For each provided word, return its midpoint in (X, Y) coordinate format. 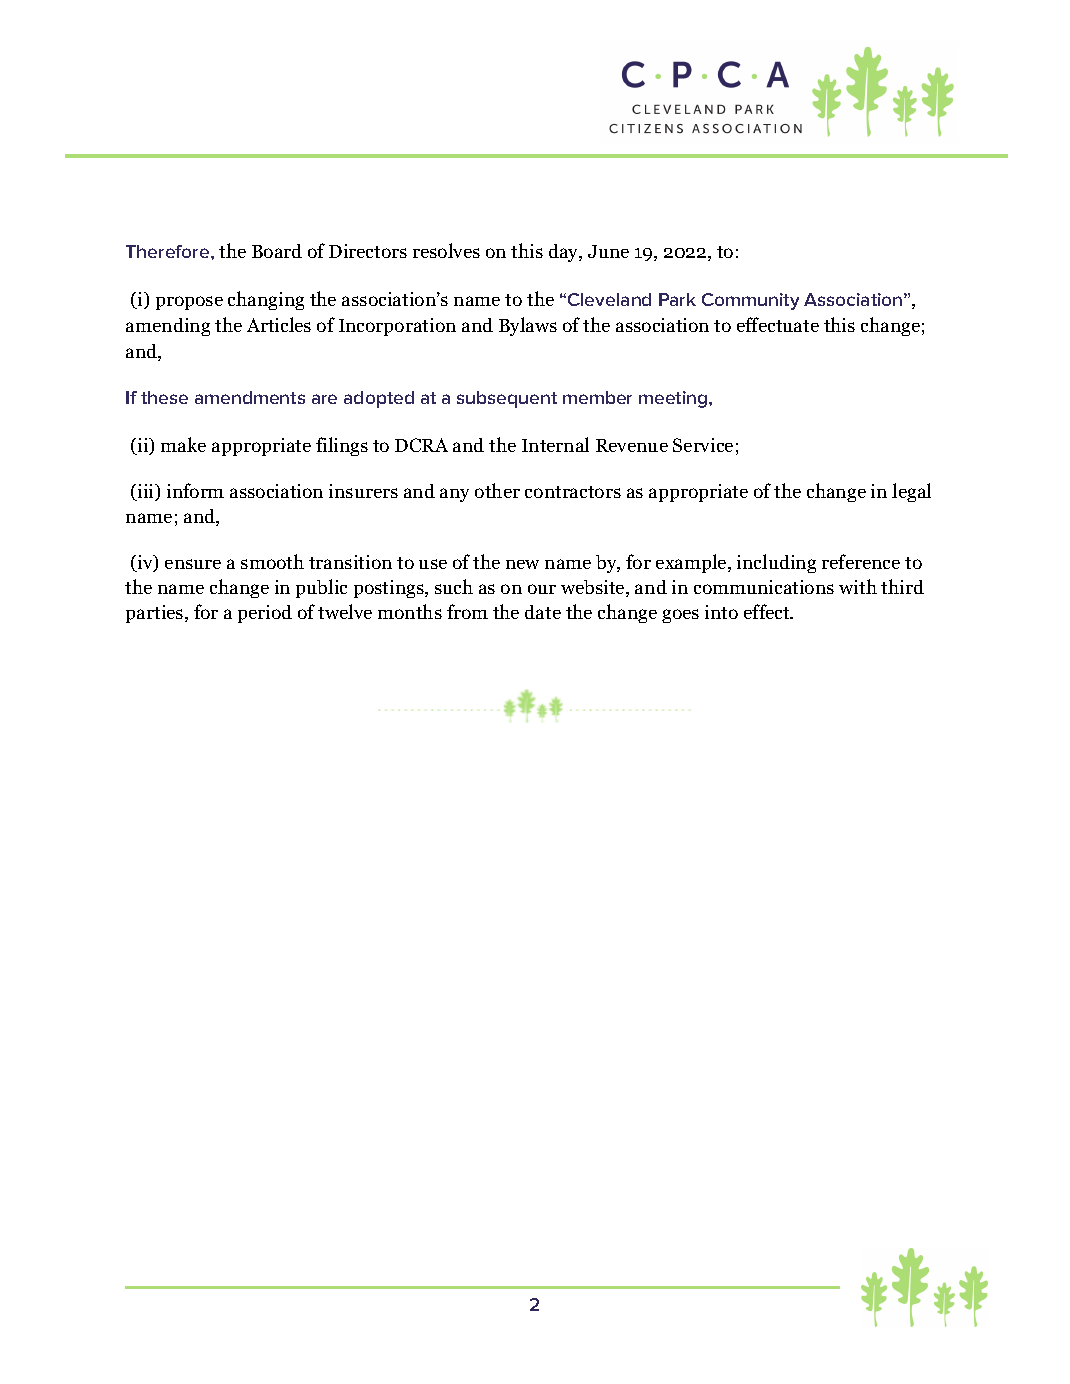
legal (911, 492)
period (265, 614)
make (183, 444)
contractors (573, 492)
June (608, 251)
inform (195, 490)
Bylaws (528, 326)
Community (750, 301)
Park (677, 299)
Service (703, 445)
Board (277, 251)
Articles (279, 324)
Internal (555, 444)
